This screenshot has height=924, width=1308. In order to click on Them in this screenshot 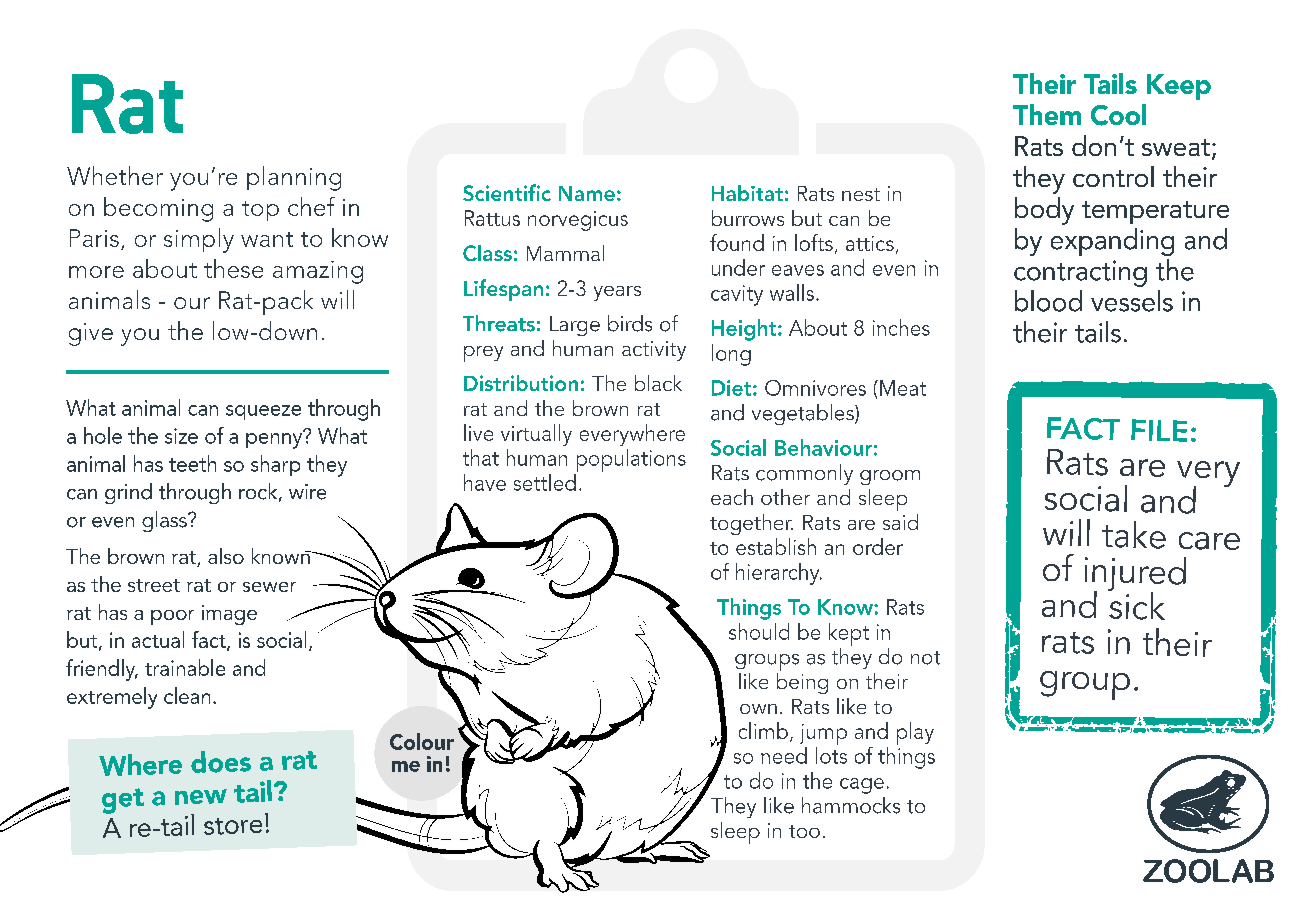, I will do `click(1047, 114)`.
